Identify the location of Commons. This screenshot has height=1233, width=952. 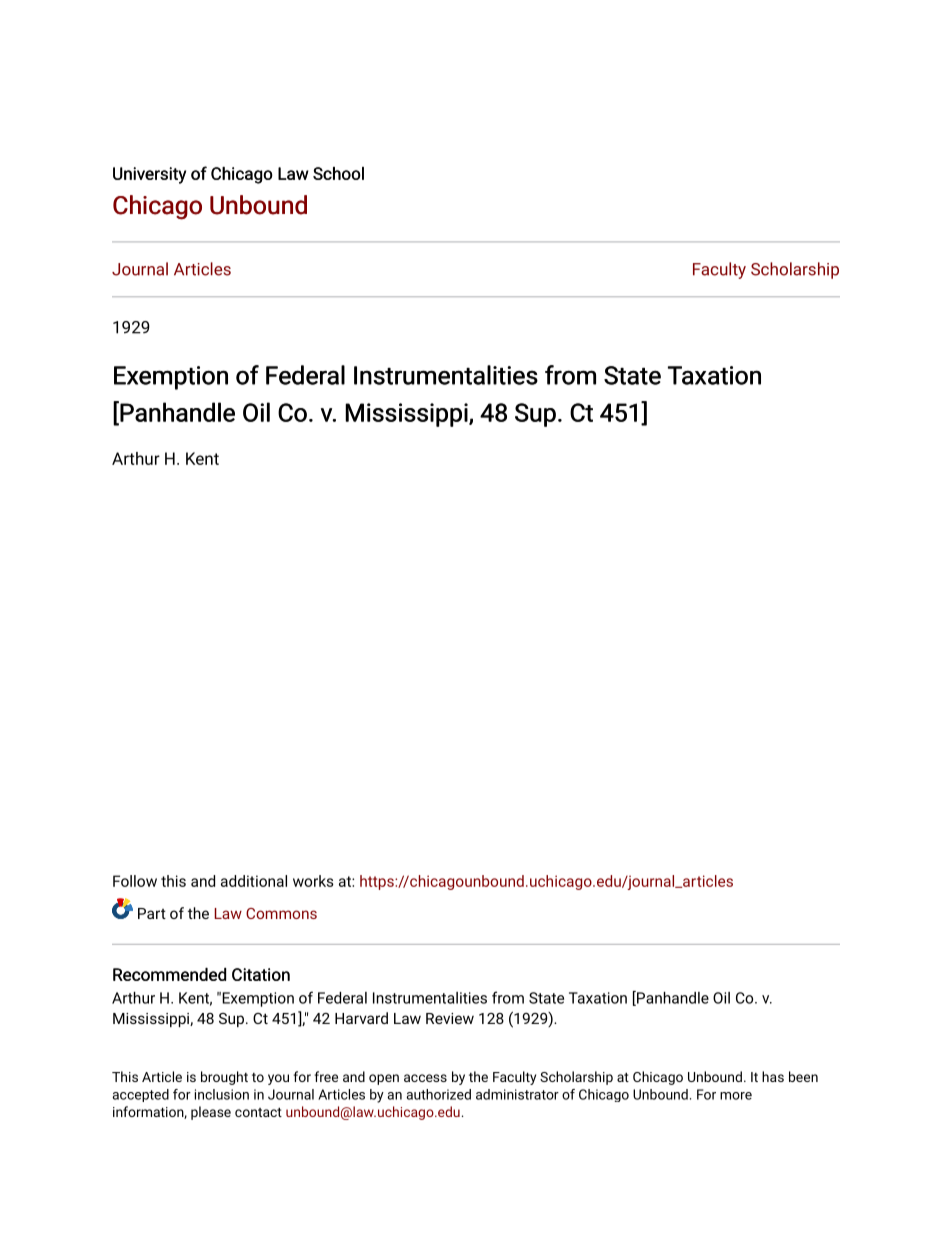
(281, 913).
